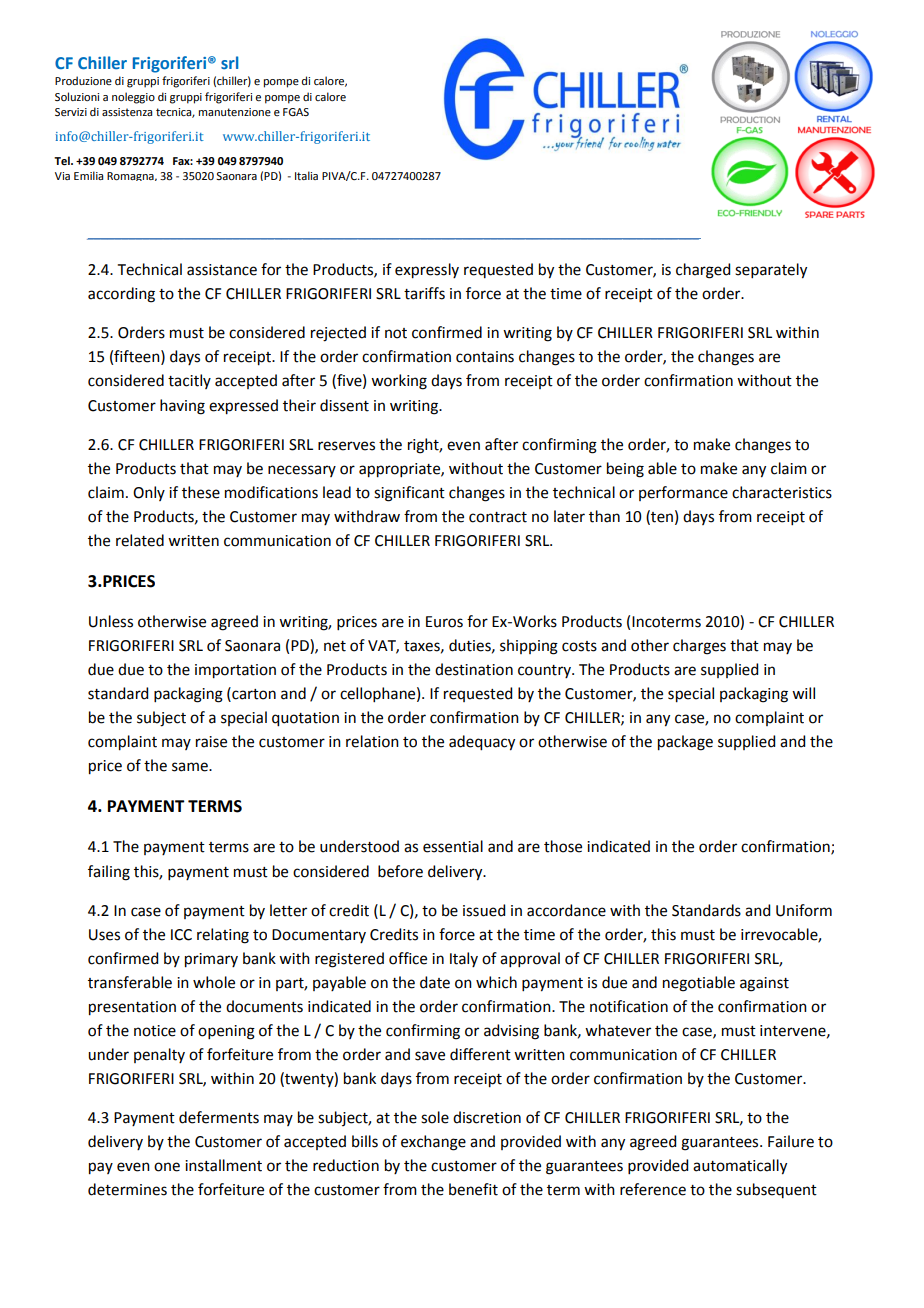 The image size is (924, 1308). What do you see at coordinates (433, 1143) in the page?
I see `exchange` at bounding box center [433, 1143].
